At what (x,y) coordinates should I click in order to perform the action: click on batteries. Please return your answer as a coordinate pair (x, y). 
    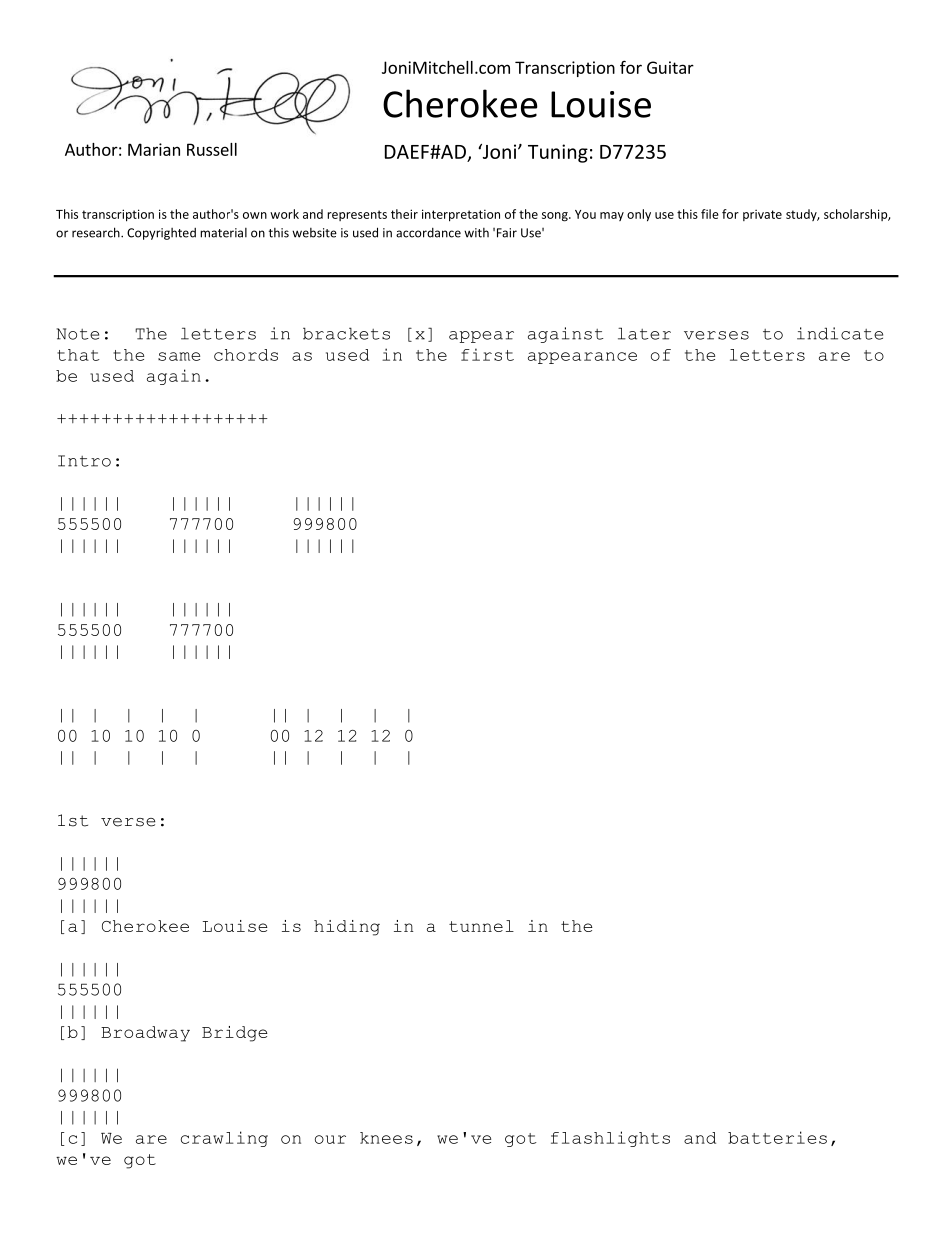
    Looking at the image, I should click on (777, 1137).
